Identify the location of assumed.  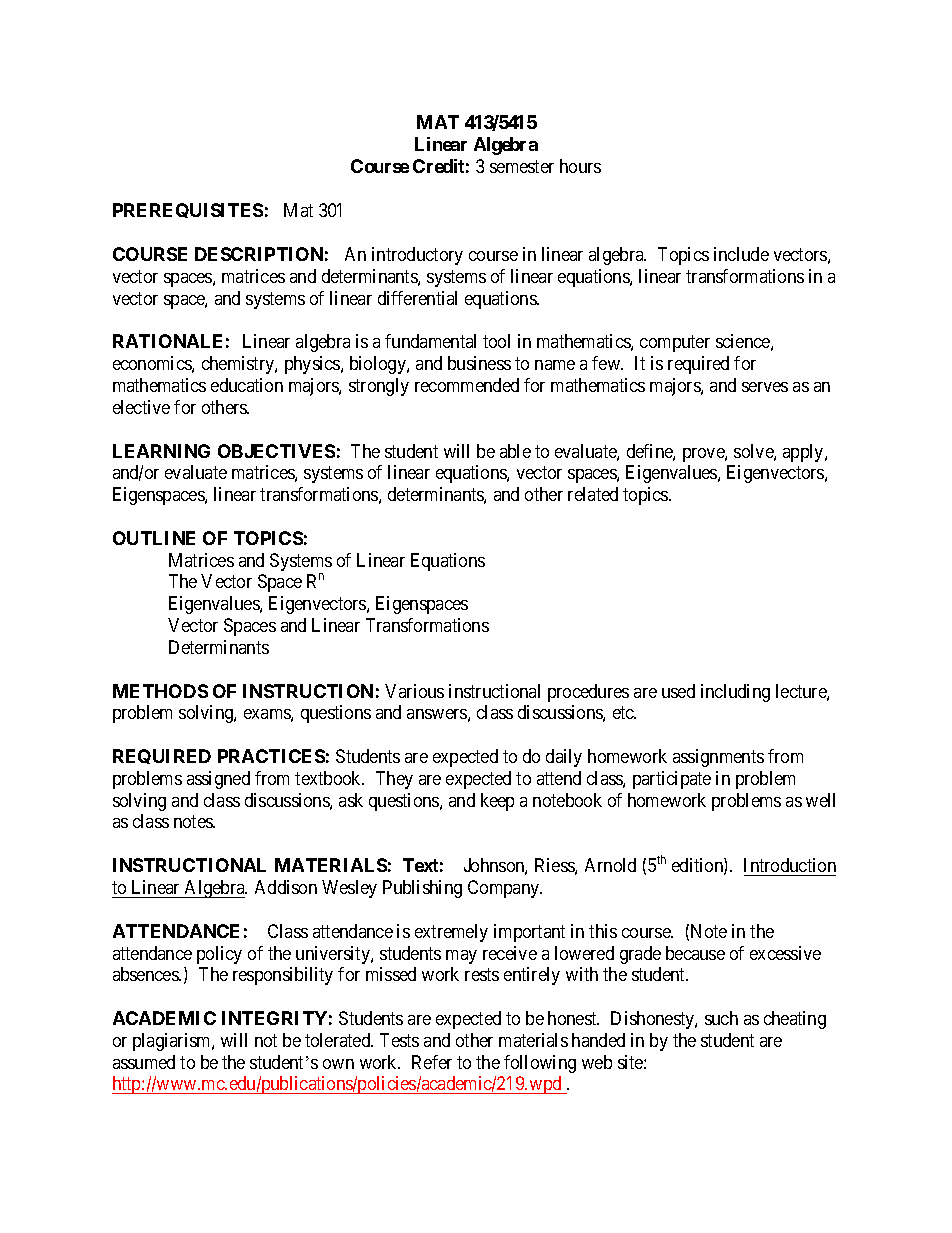
(144, 1062).
